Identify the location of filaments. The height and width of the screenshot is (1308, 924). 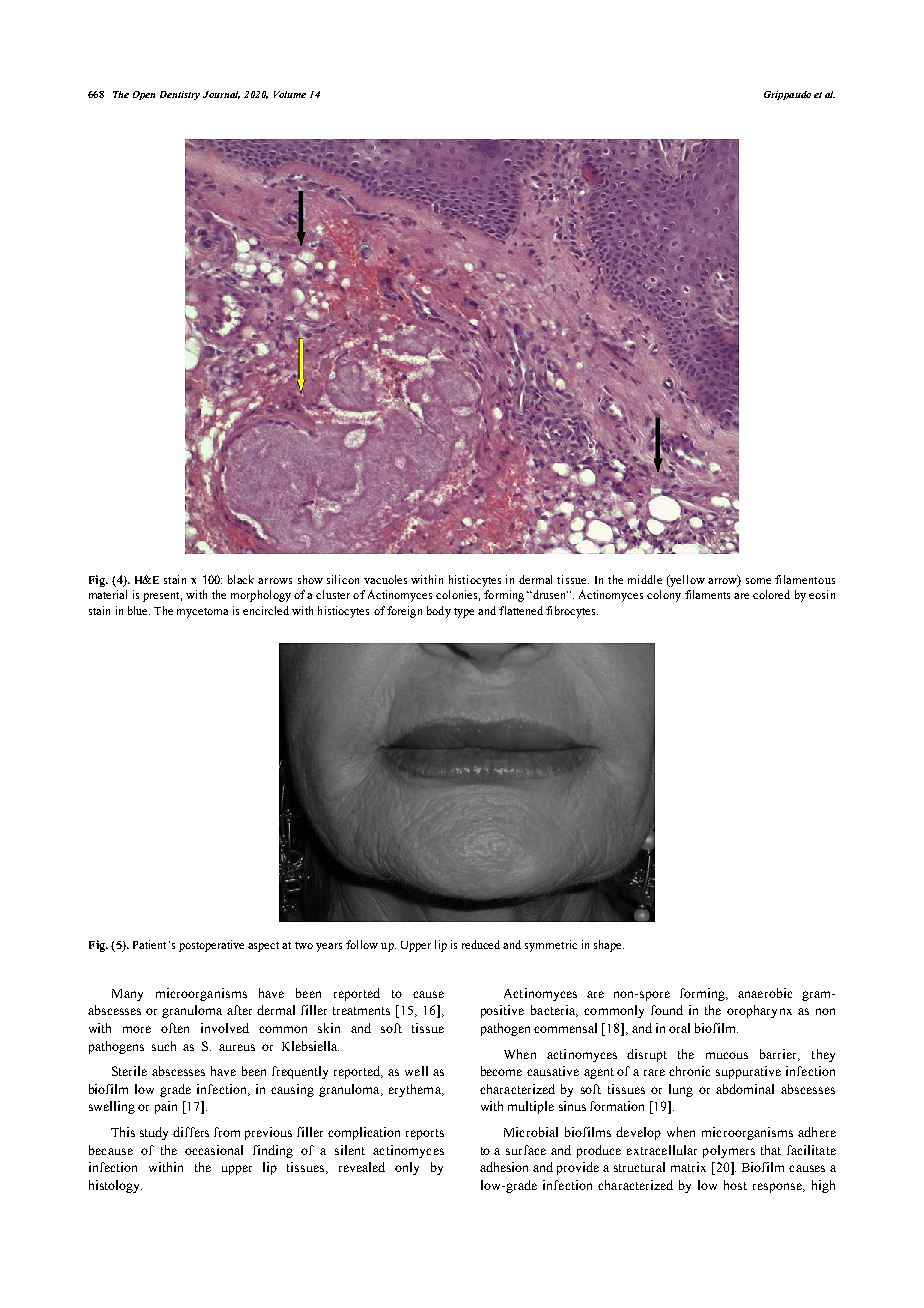
(707, 594).
